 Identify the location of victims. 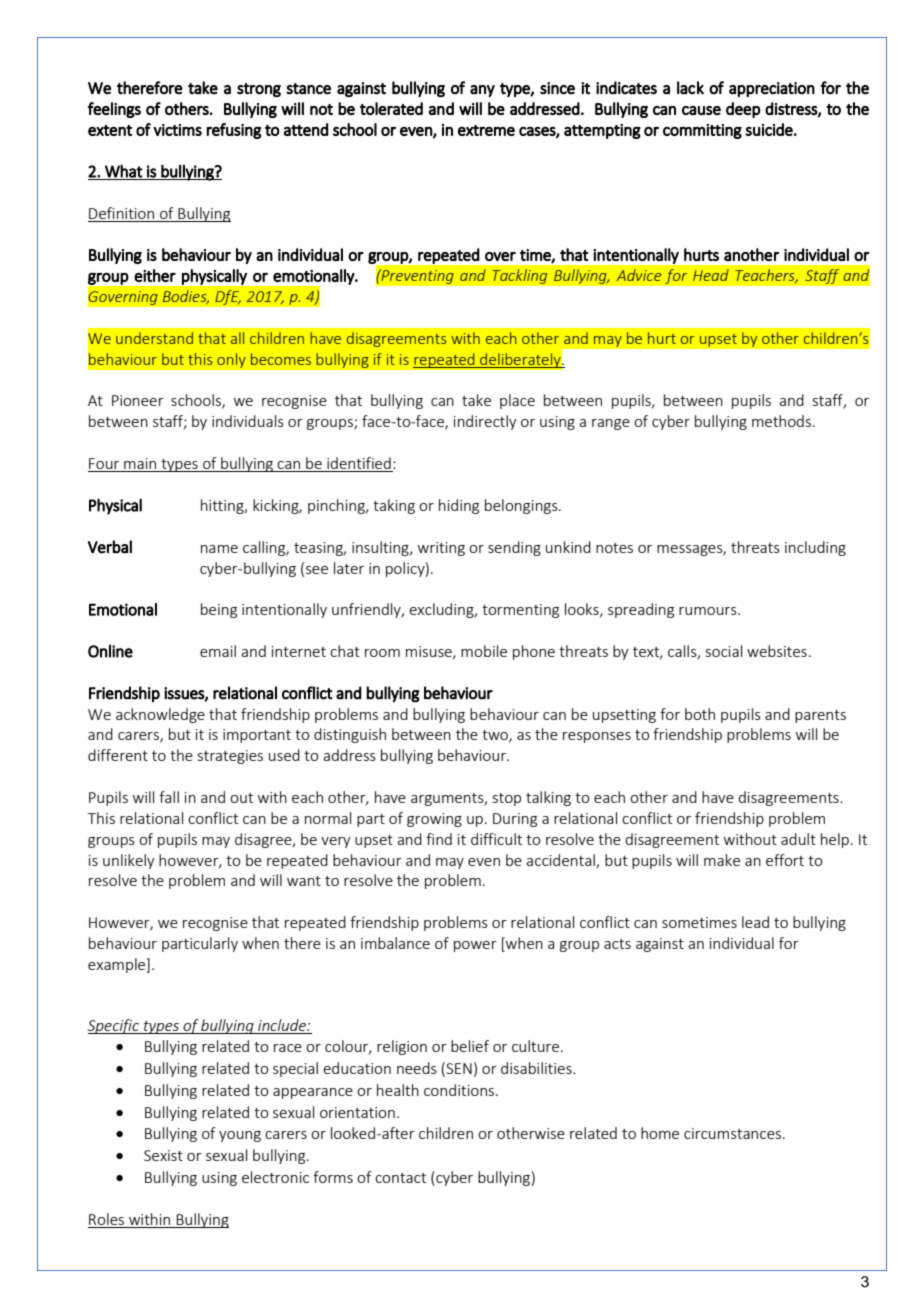
(177, 130).
